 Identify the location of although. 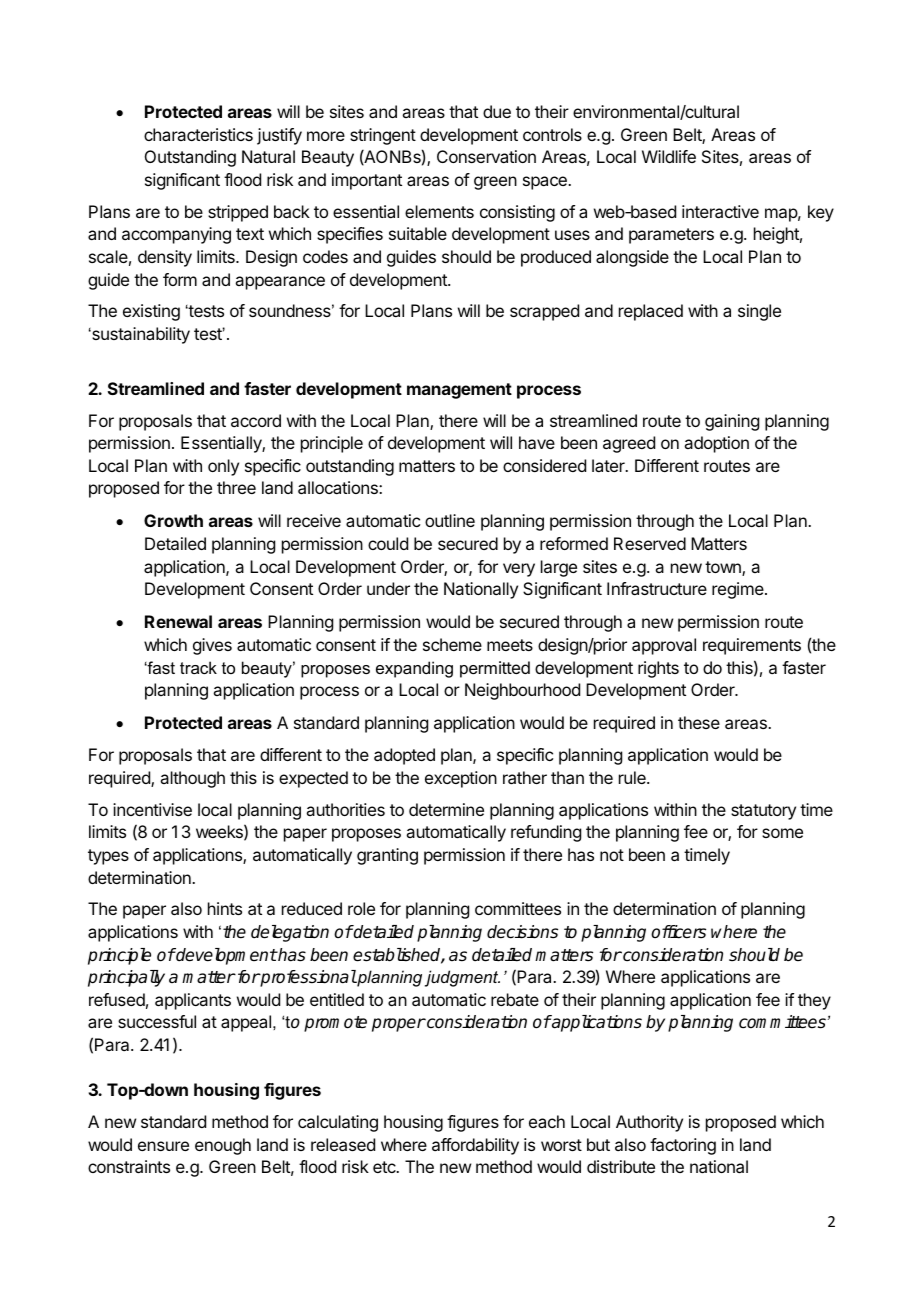
(192, 779).
